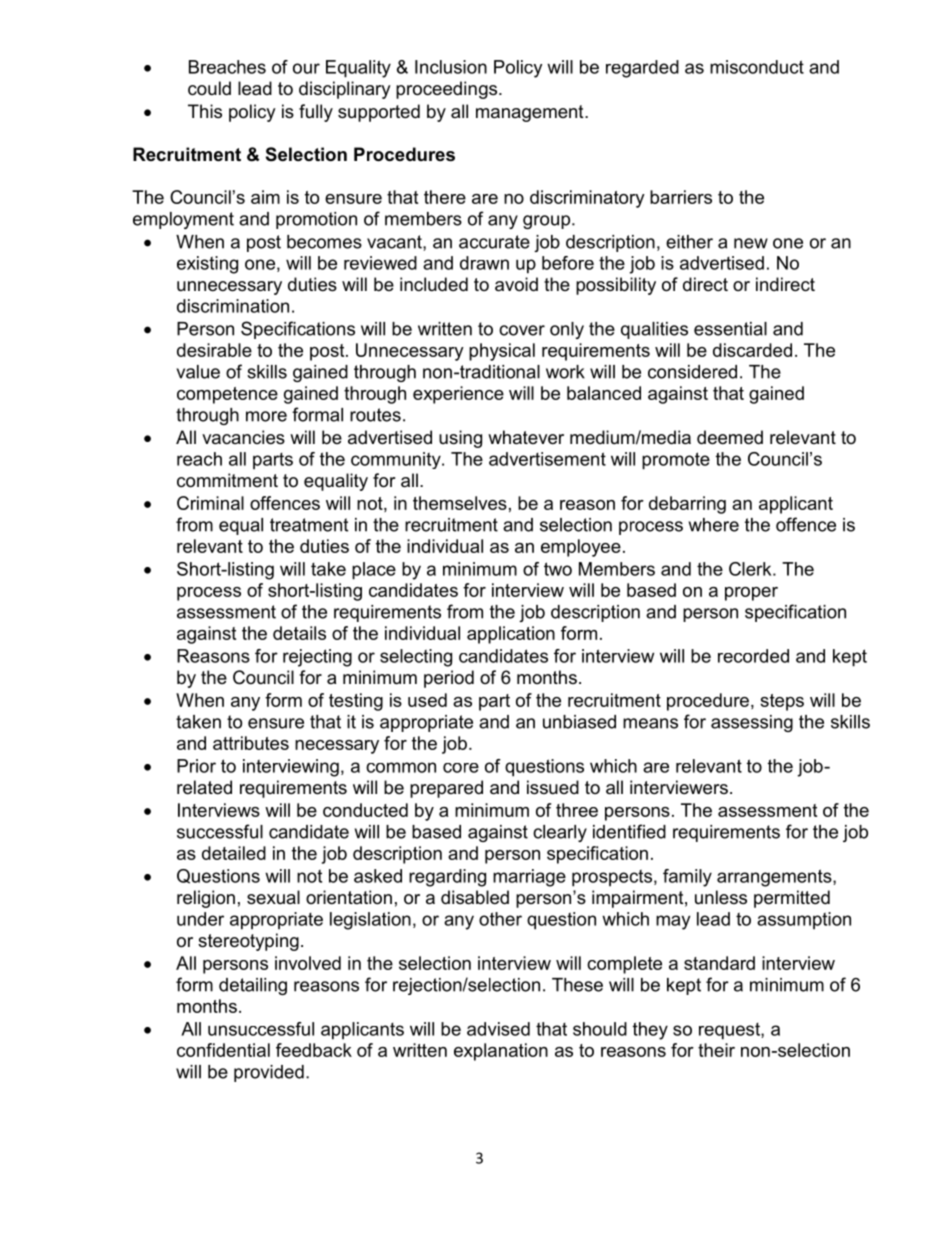 The height and width of the screenshot is (1233, 952). What do you see at coordinates (501, 1052) in the screenshot?
I see `explanation` at bounding box center [501, 1052].
